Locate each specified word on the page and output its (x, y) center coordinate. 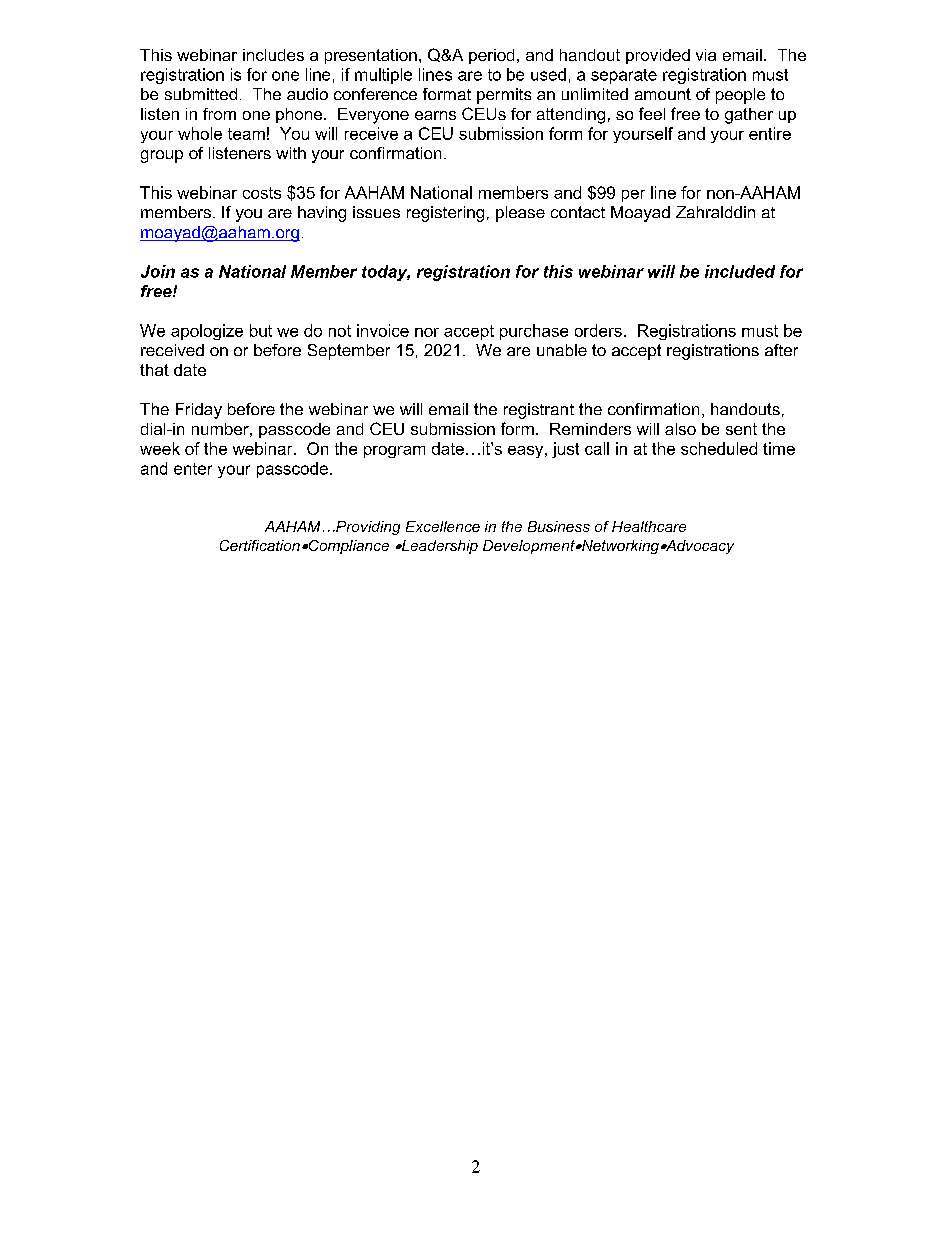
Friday (199, 411)
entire (770, 133)
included (740, 271)
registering (445, 214)
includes (273, 55)
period (491, 56)
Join (158, 271)
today (386, 273)
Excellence (443, 526)
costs (262, 193)
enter (193, 469)
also (680, 429)
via (706, 55)
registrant (539, 411)
